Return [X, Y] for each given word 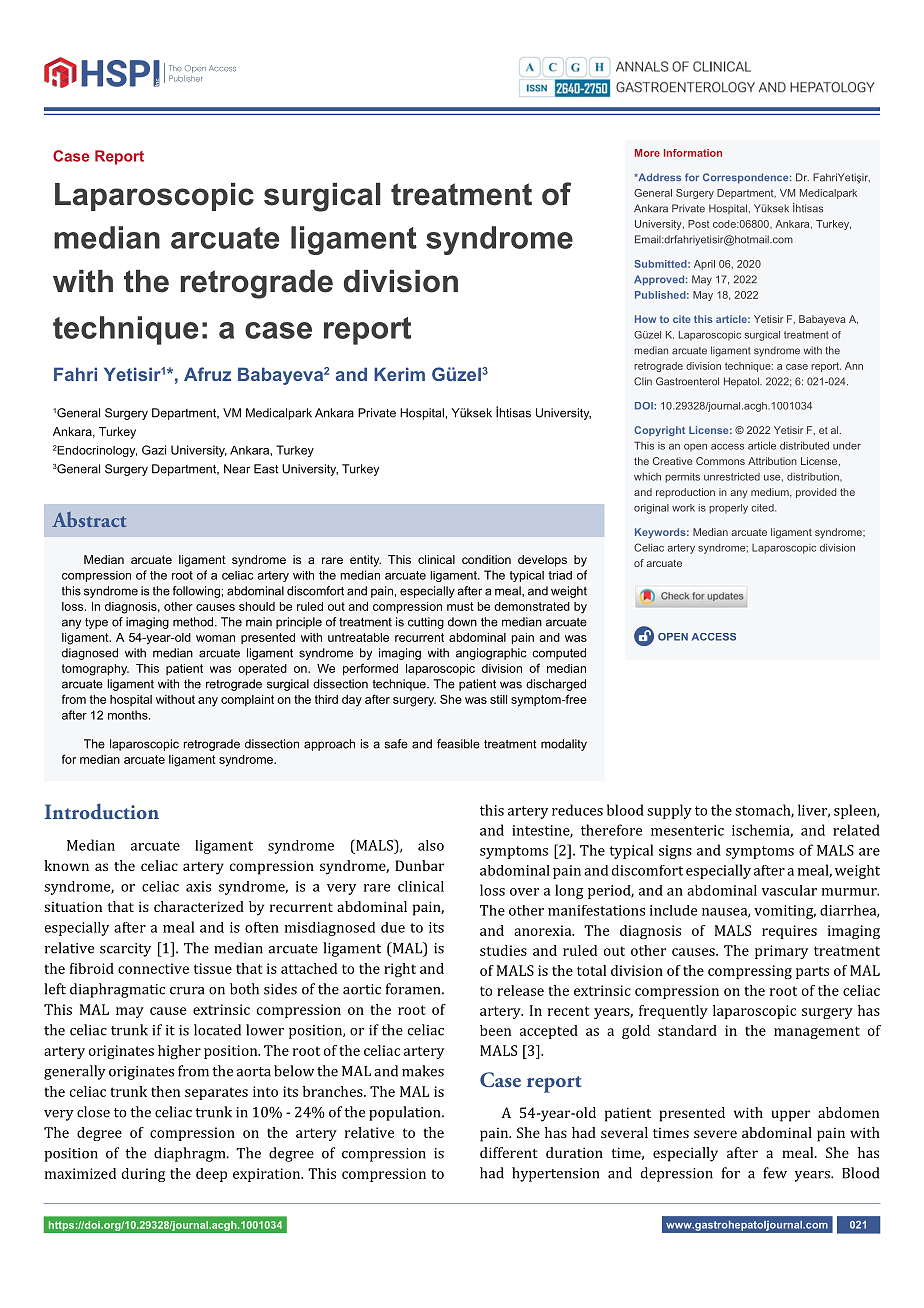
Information [693, 153]
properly [728, 509]
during [143, 1175]
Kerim [399, 374]
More [647, 153]
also [431, 845]
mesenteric [687, 830]
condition [486, 559]
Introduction [102, 811]
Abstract [89, 519]
